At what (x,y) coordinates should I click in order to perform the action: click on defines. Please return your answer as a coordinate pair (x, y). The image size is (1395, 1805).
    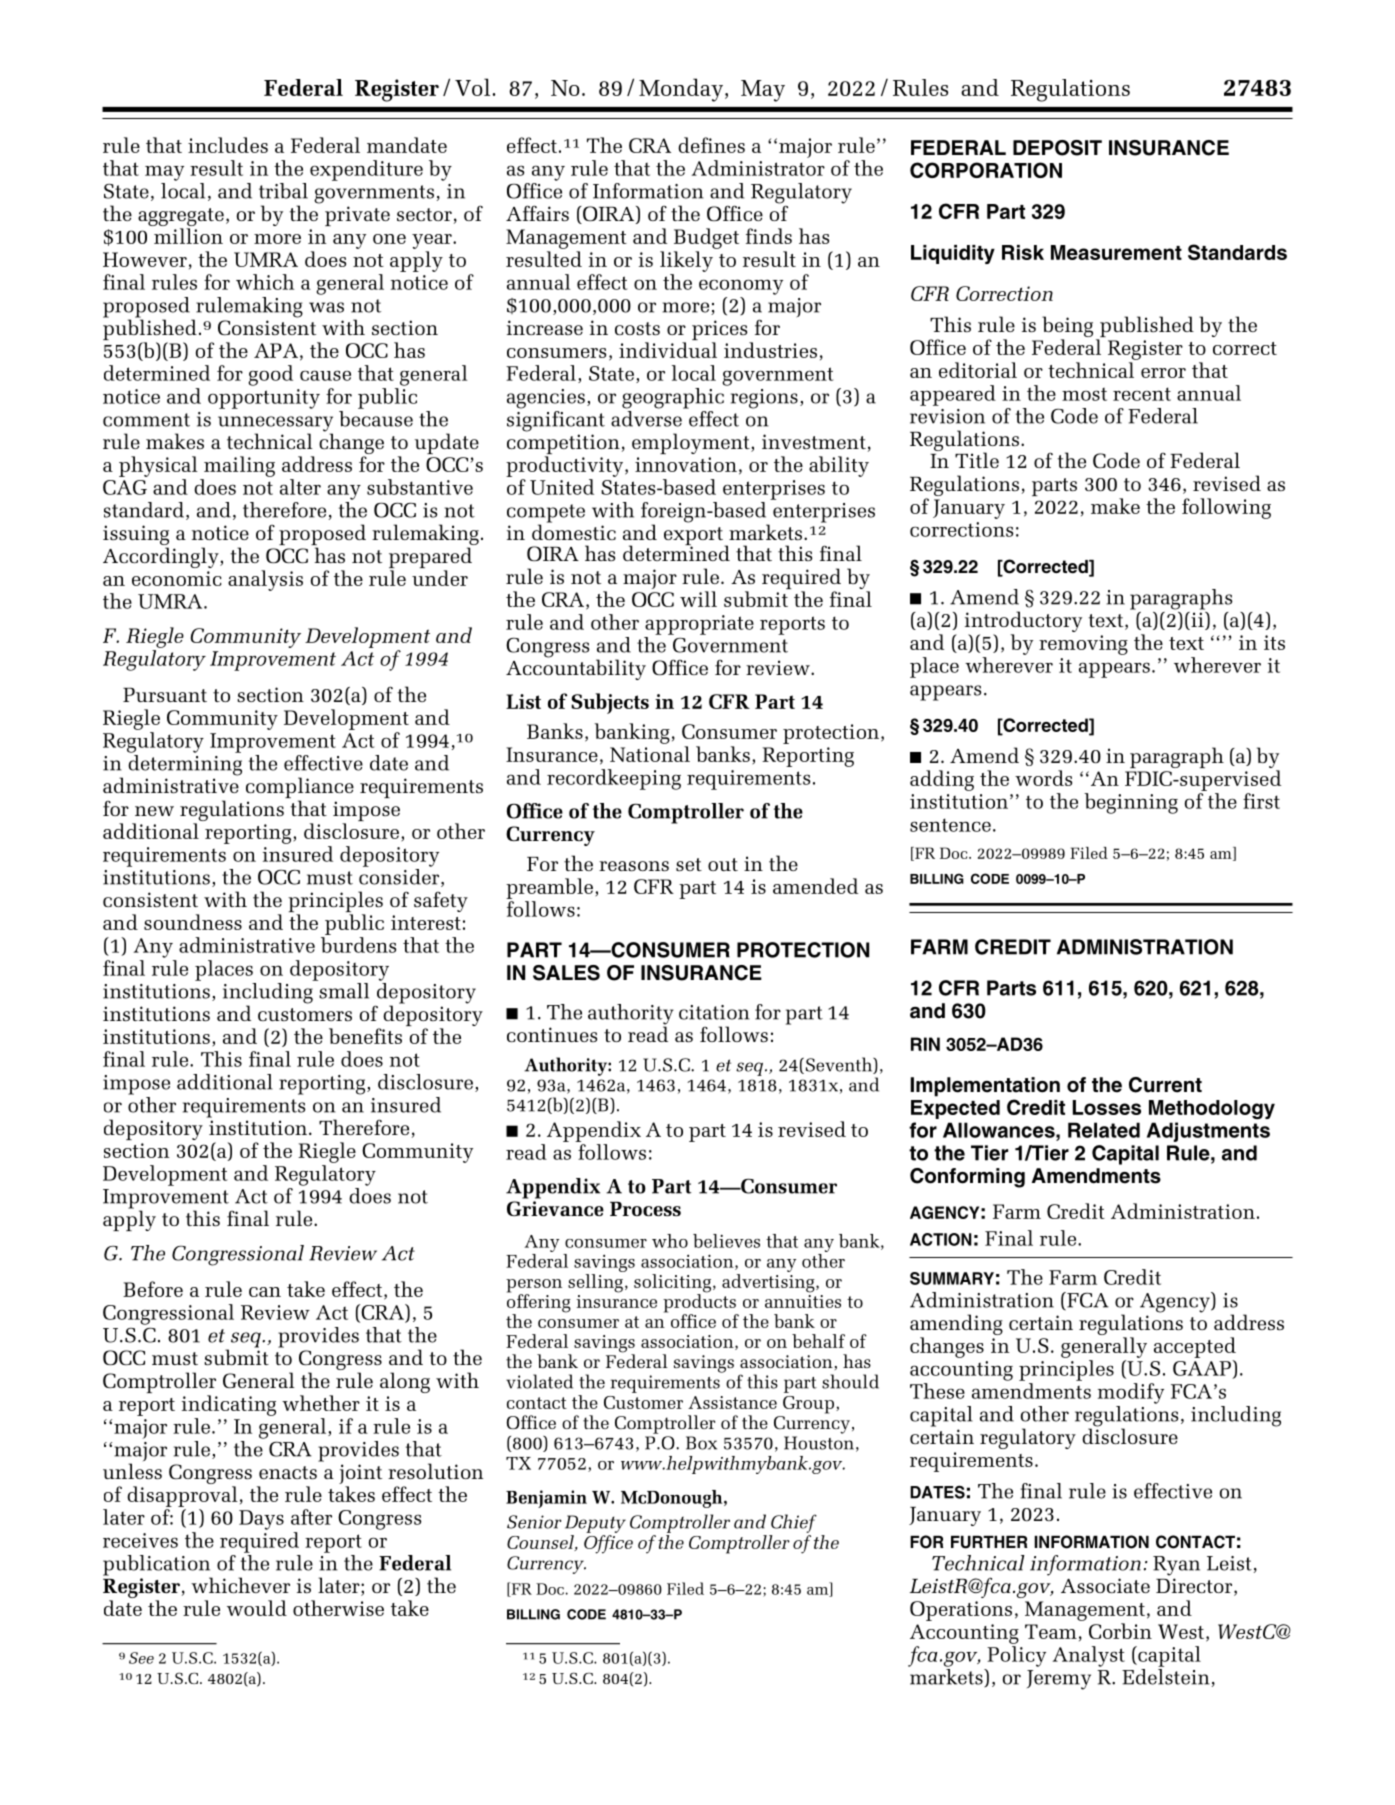
    Looking at the image, I should click on (711, 145).
